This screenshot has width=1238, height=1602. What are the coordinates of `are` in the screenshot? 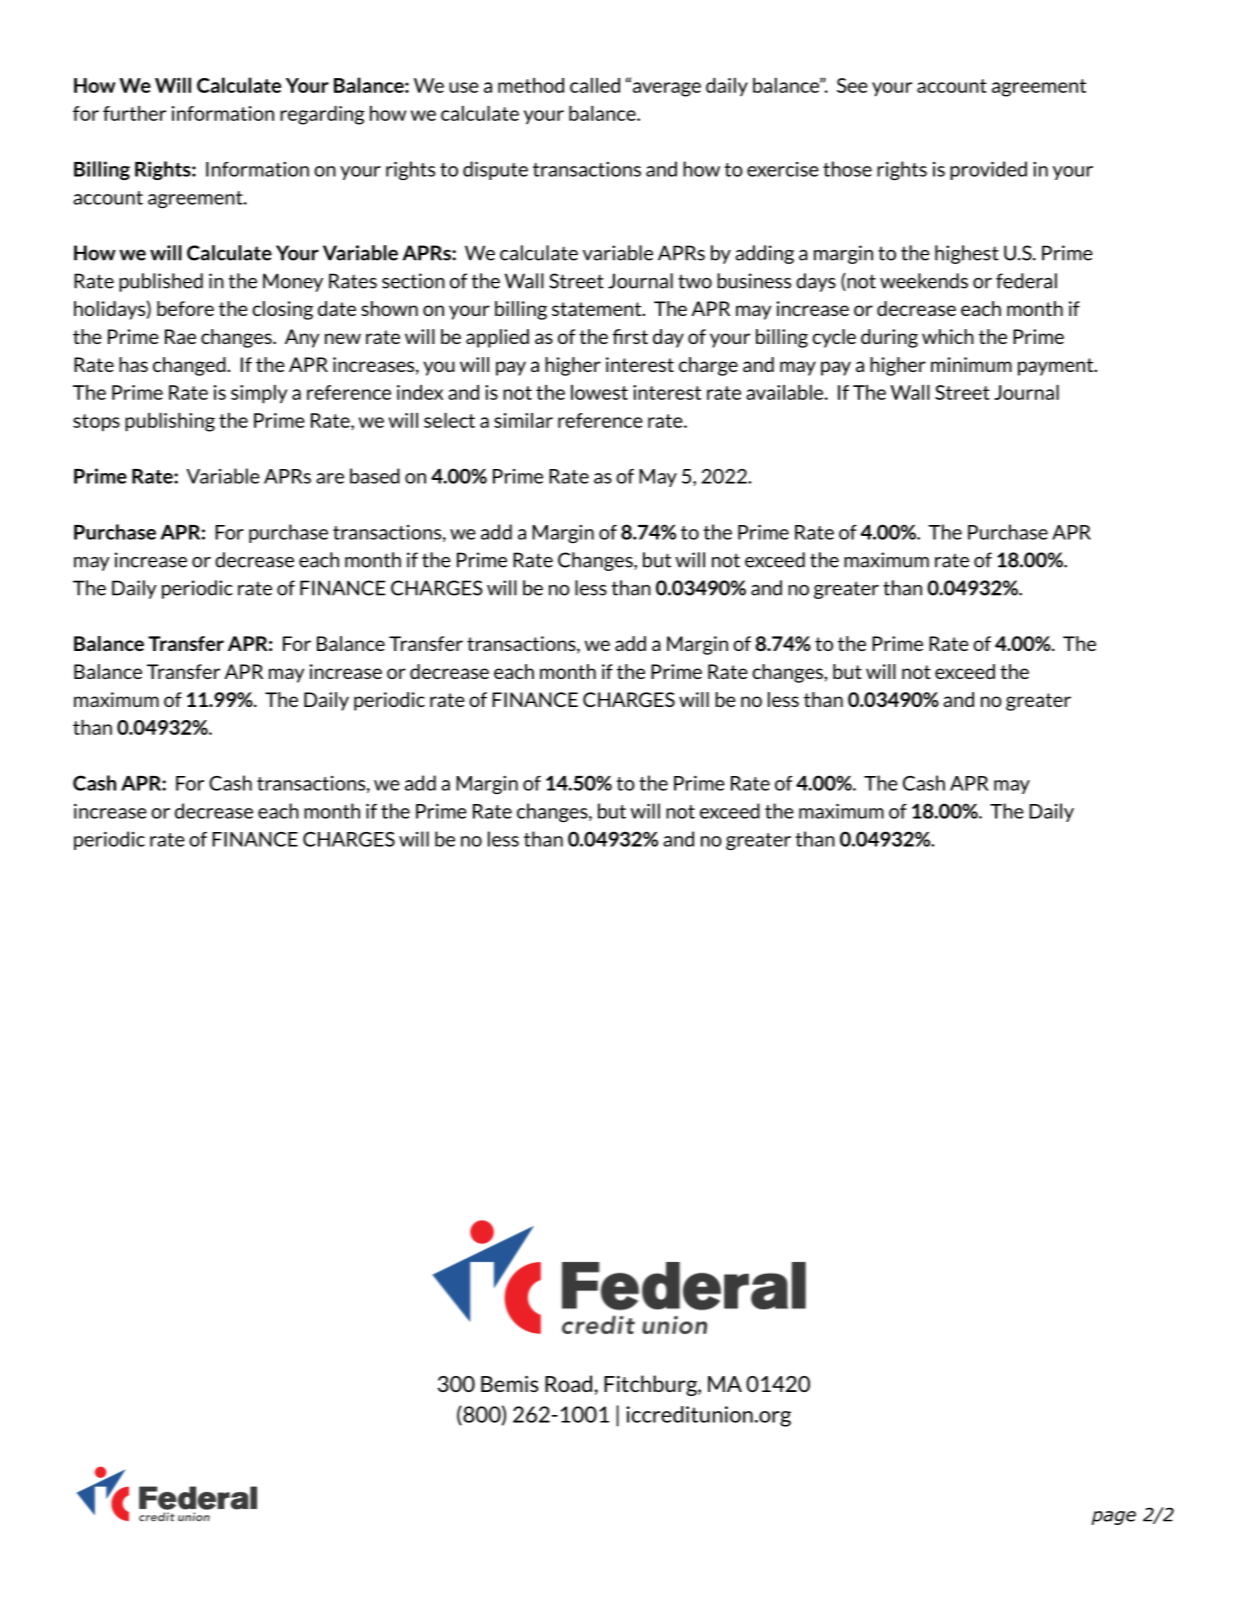 It's located at (330, 478).
